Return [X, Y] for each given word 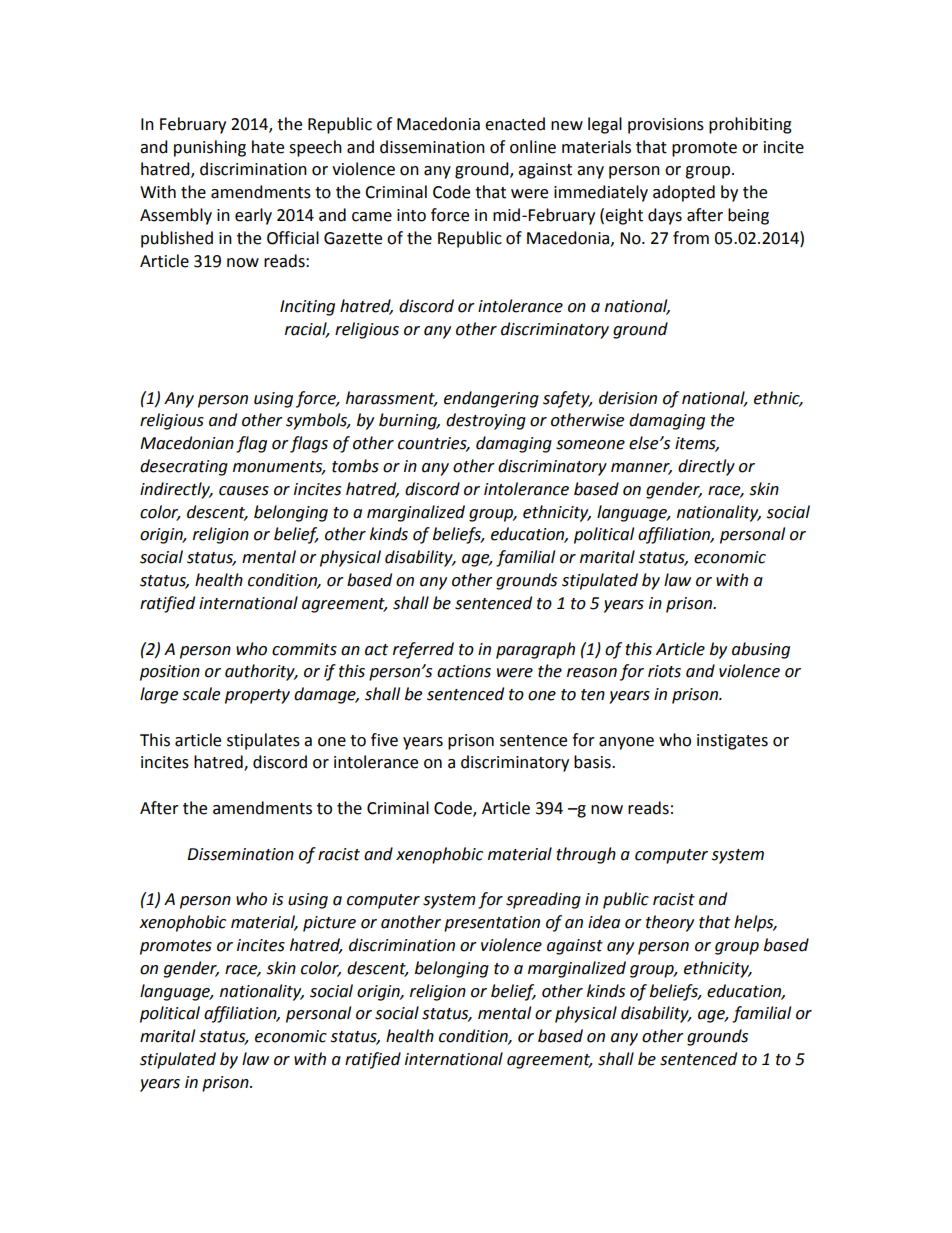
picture [329, 924]
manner [641, 469]
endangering [491, 399]
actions [464, 671]
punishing [210, 148]
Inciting [307, 308]
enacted [515, 124]
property [257, 696]
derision [628, 398]
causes [244, 491]
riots [664, 671]
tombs [355, 466]
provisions [666, 126]
